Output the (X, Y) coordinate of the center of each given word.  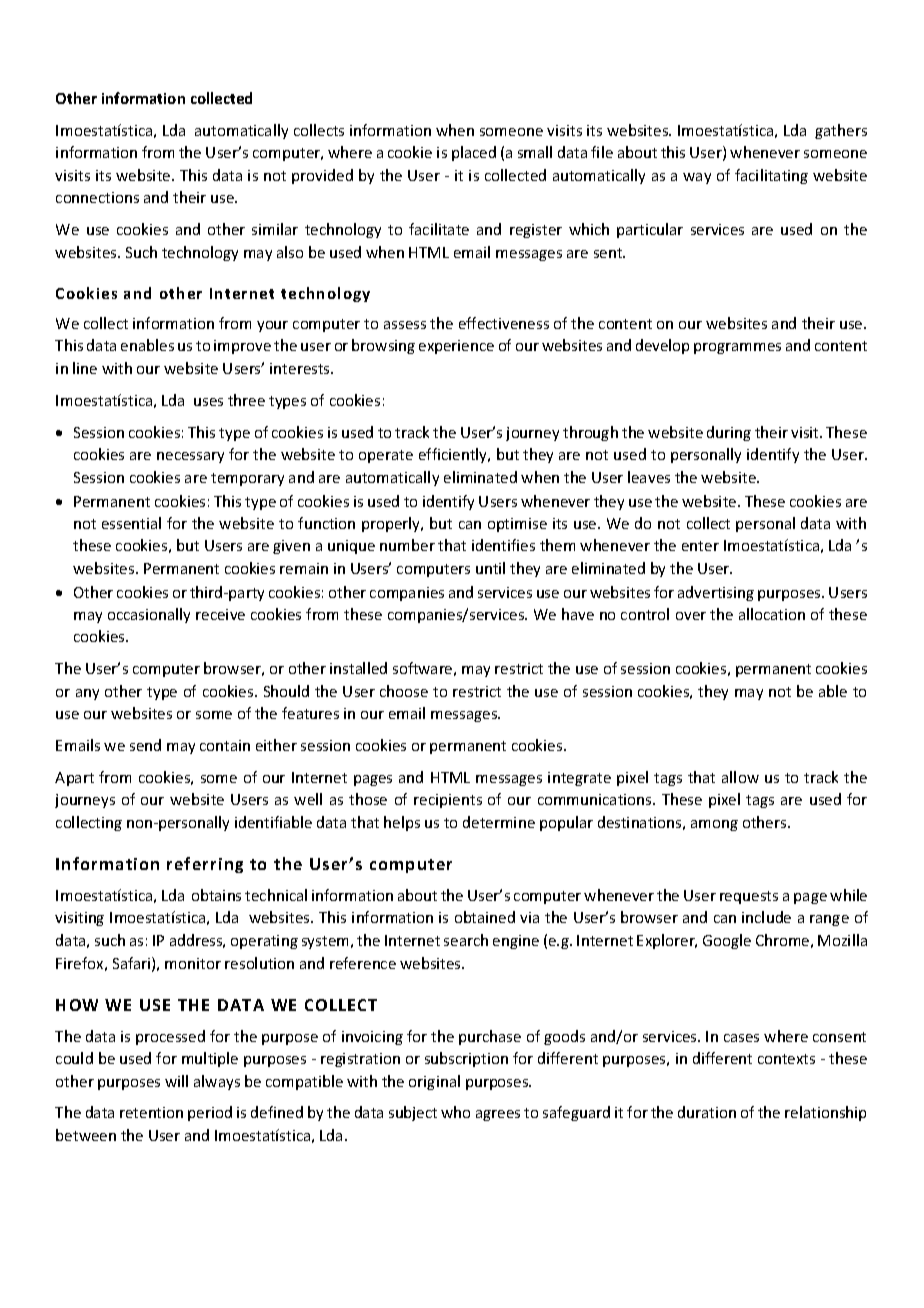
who (455, 1112)
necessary (190, 457)
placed (474, 153)
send (145, 745)
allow (740, 777)
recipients (448, 801)
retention (151, 1112)
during (729, 433)
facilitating (771, 176)
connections (97, 197)
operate (386, 456)
